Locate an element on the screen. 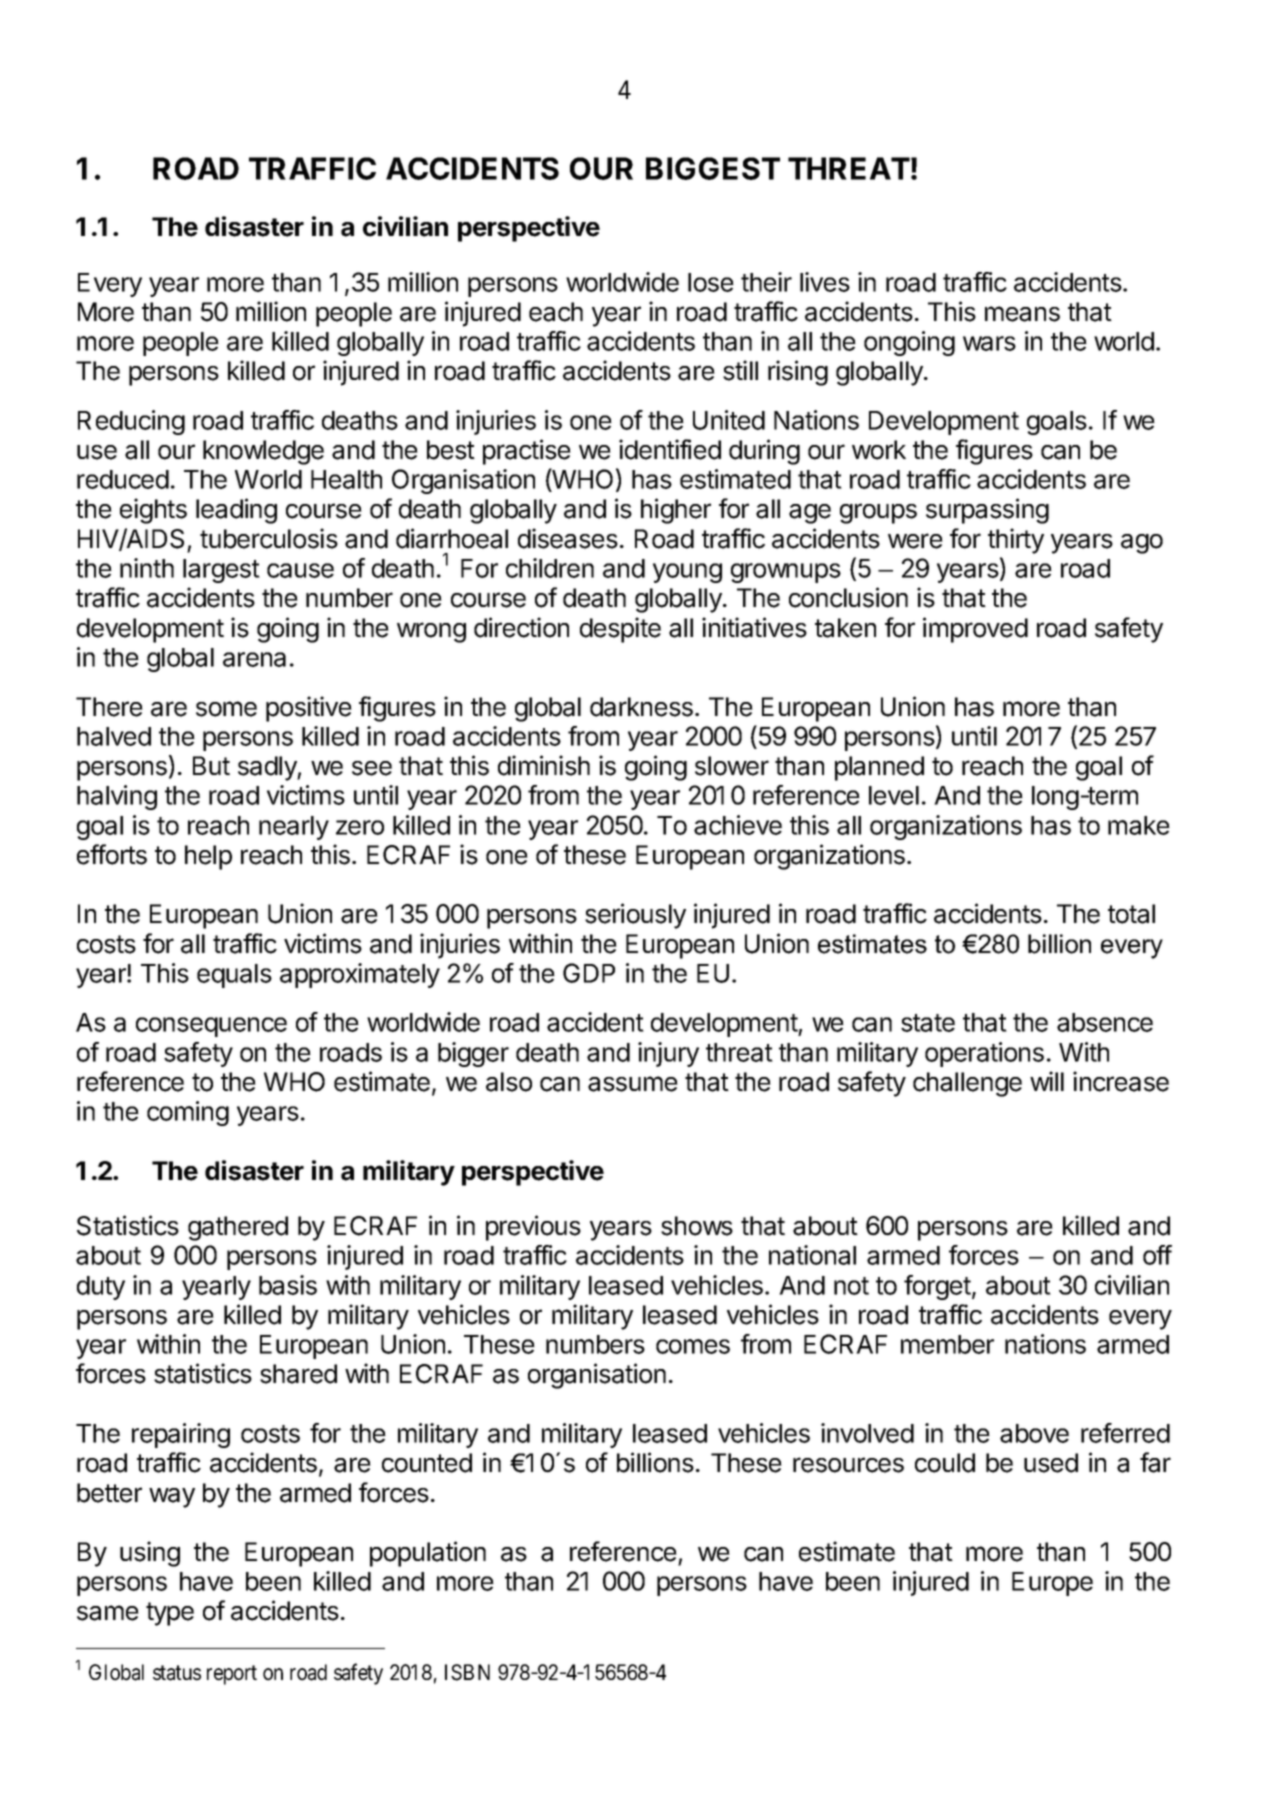 The image size is (1277, 1807). equals is located at coordinates (234, 976).
